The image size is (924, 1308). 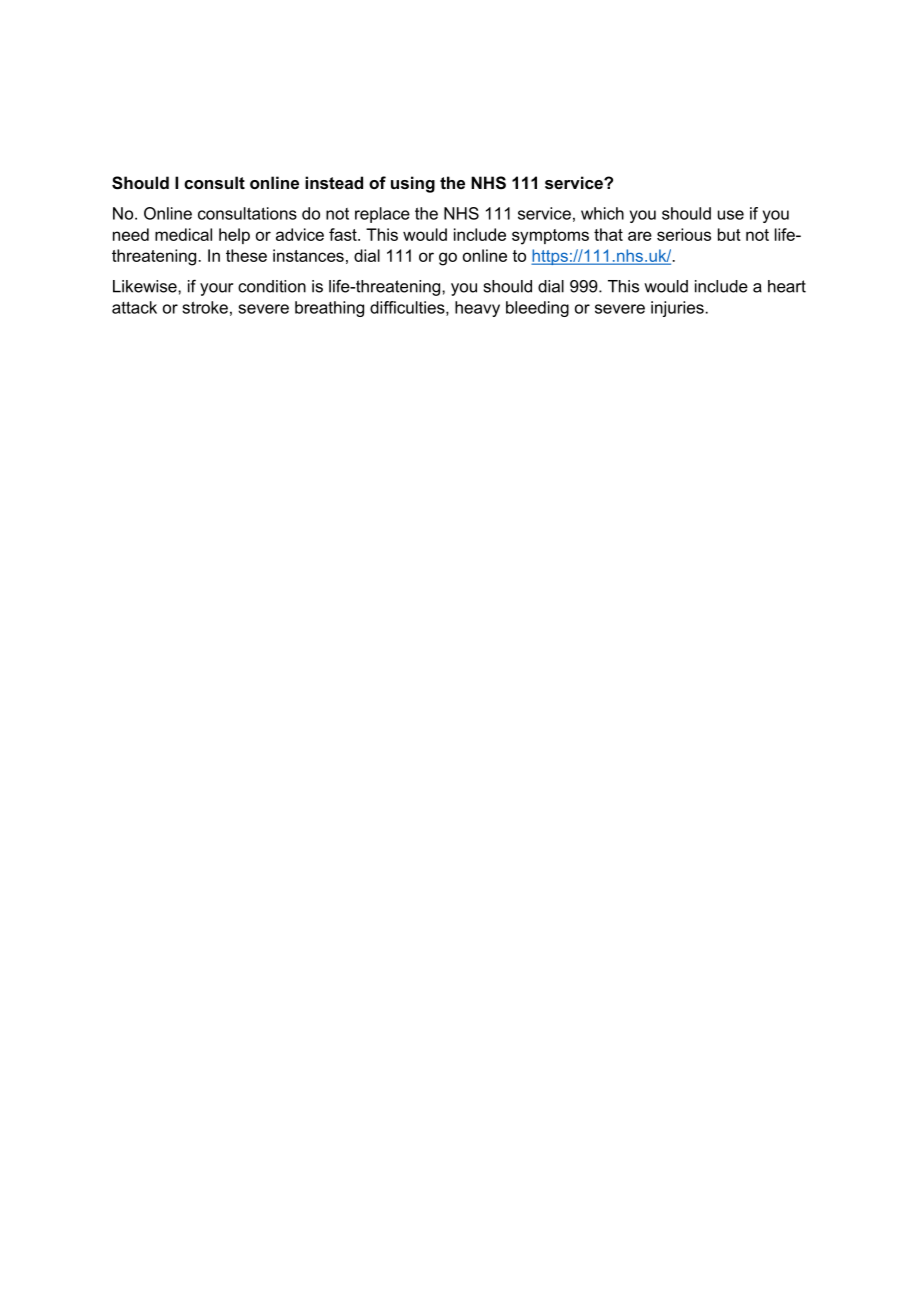 I want to click on using, so click(x=413, y=184).
